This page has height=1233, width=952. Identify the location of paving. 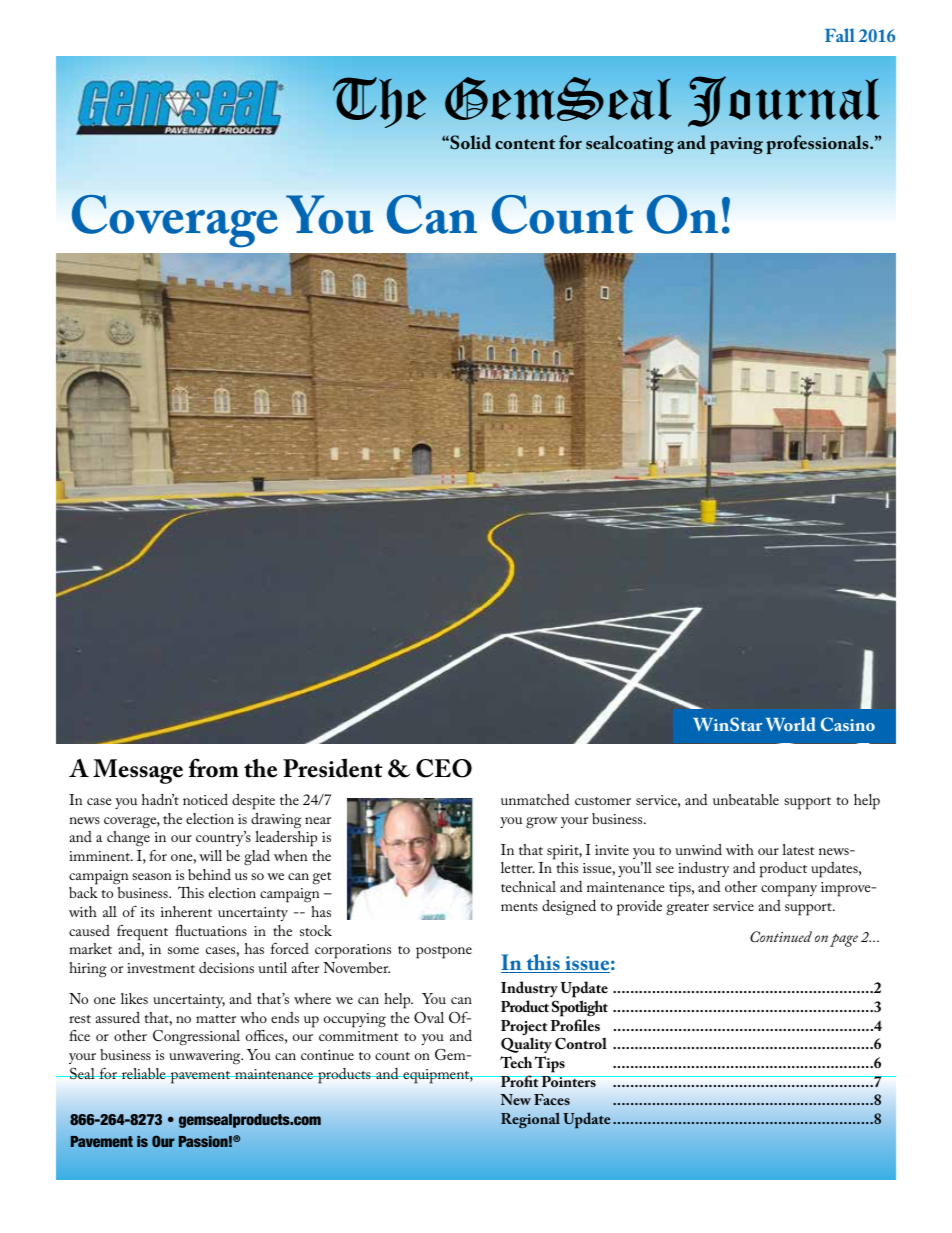
(736, 145).
